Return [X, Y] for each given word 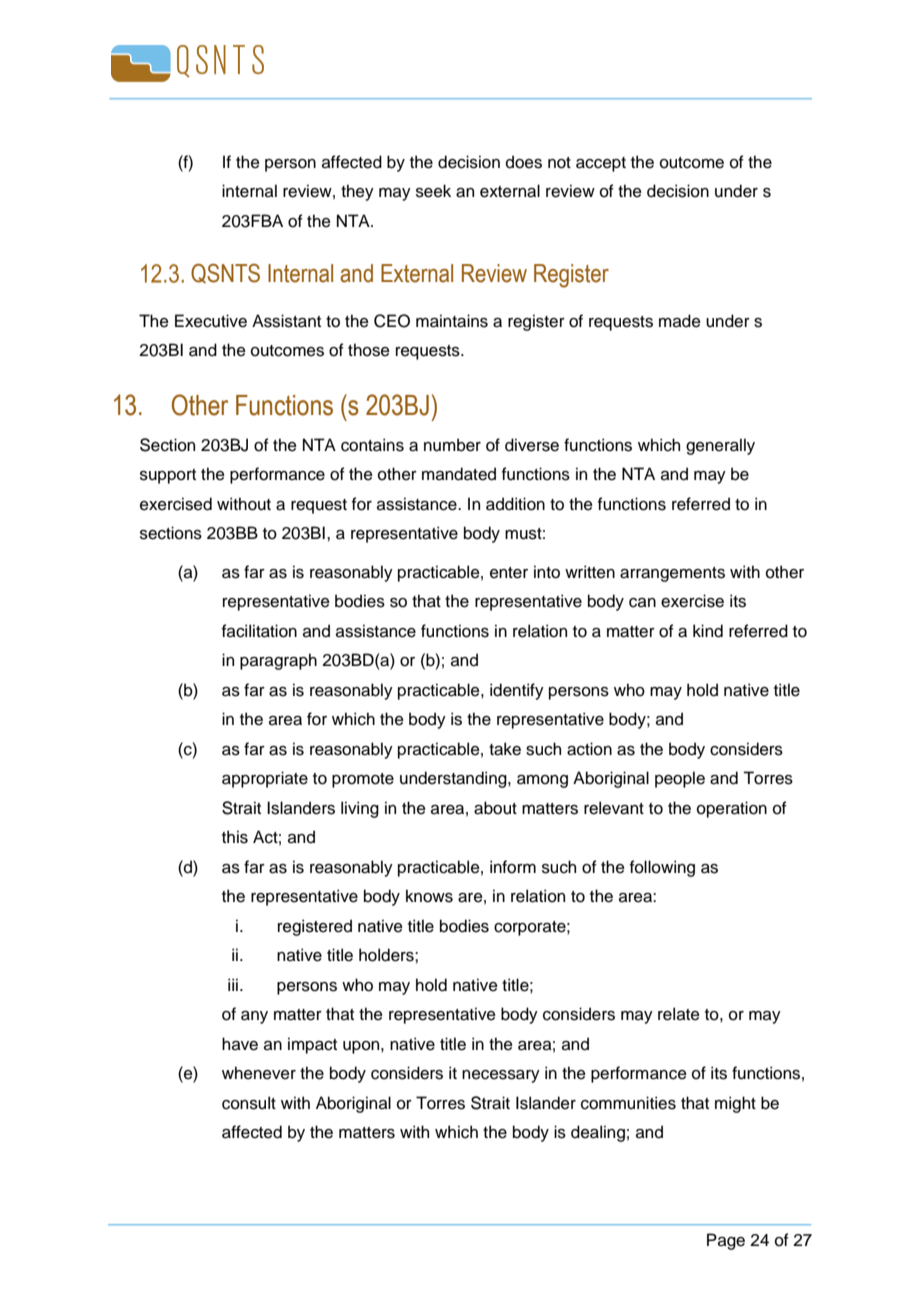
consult [249, 1103]
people [680, 779]
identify [517, 691]
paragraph [278, 661]
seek [433, 191]
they [357, 192]
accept [601, 164]
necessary [501, 1076]
